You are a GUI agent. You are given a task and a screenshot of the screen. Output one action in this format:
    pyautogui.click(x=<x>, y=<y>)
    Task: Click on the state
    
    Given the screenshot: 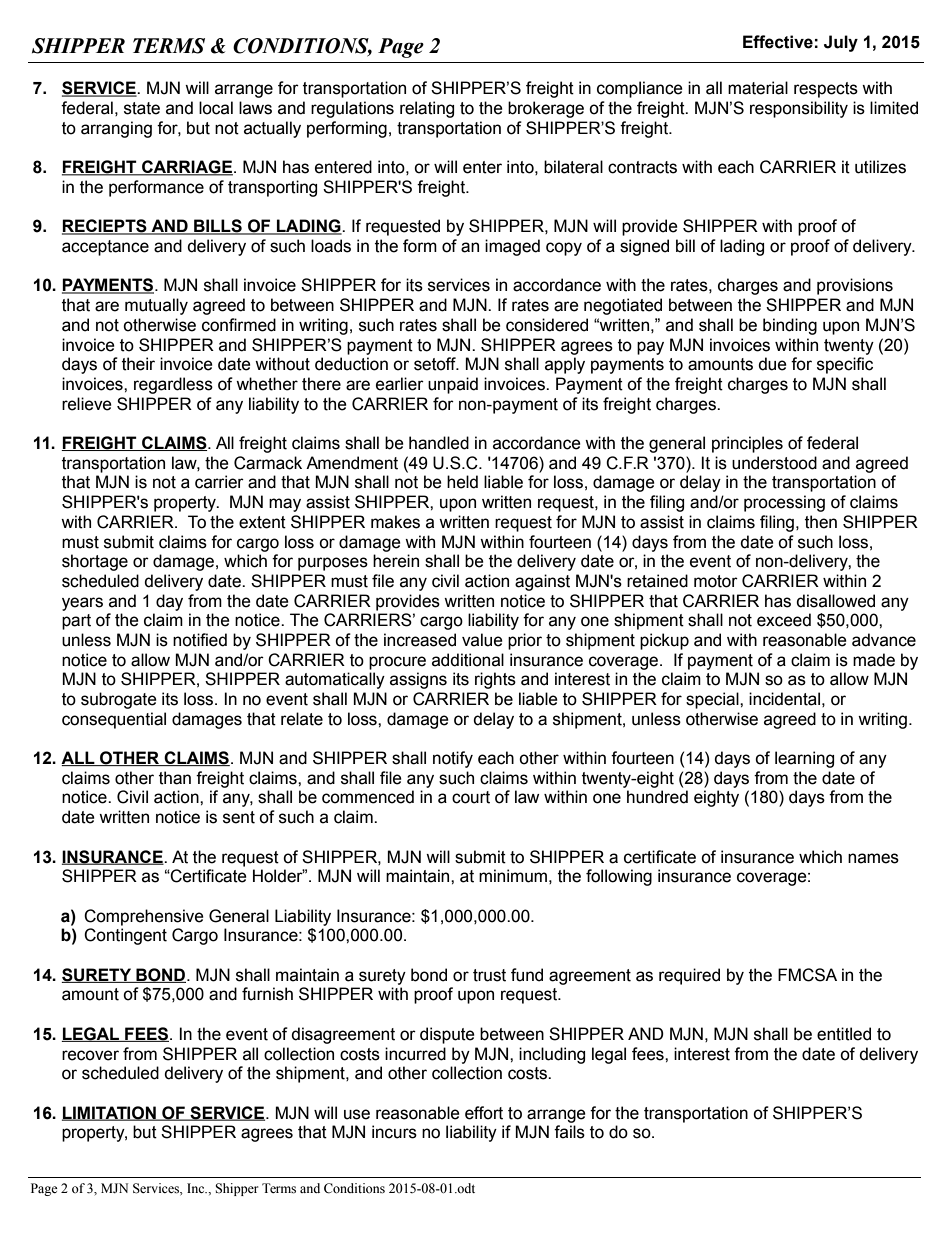 What is the action you would take?
    pyautogui.click(x=142, y=108)
